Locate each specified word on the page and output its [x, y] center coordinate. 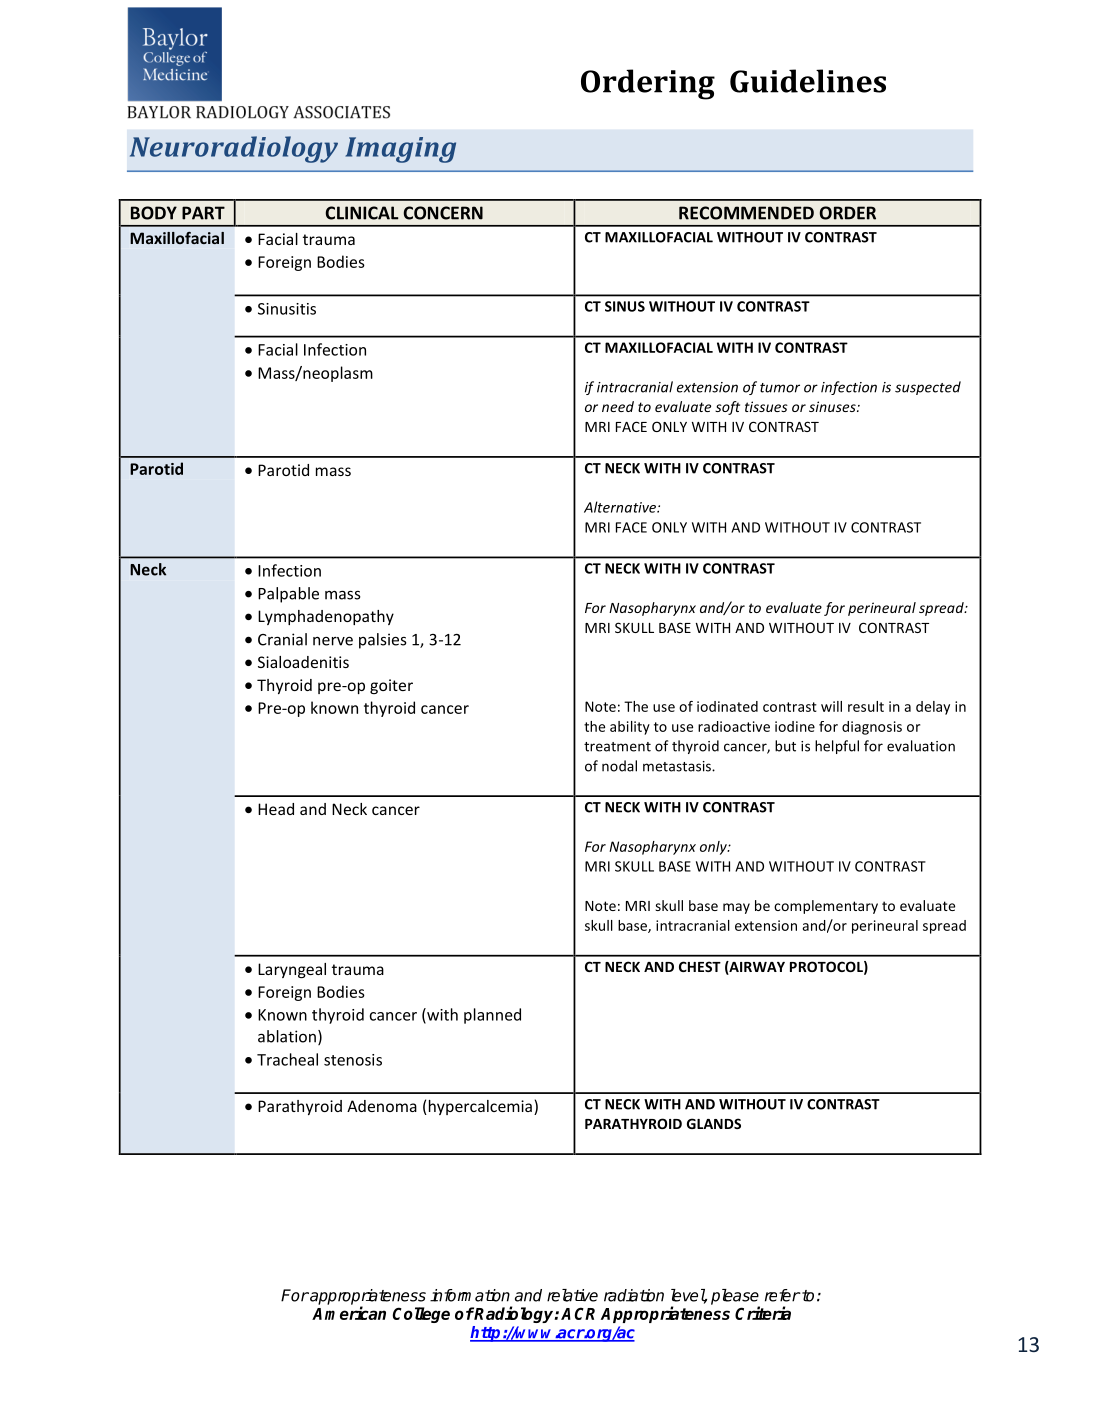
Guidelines [808, 81]
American [349, 1313]
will [831, 706]
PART [203, 213]
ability [630, 728]
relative [572, 1295]
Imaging [401, 150]
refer [783, 1295]
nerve [333, 641]
